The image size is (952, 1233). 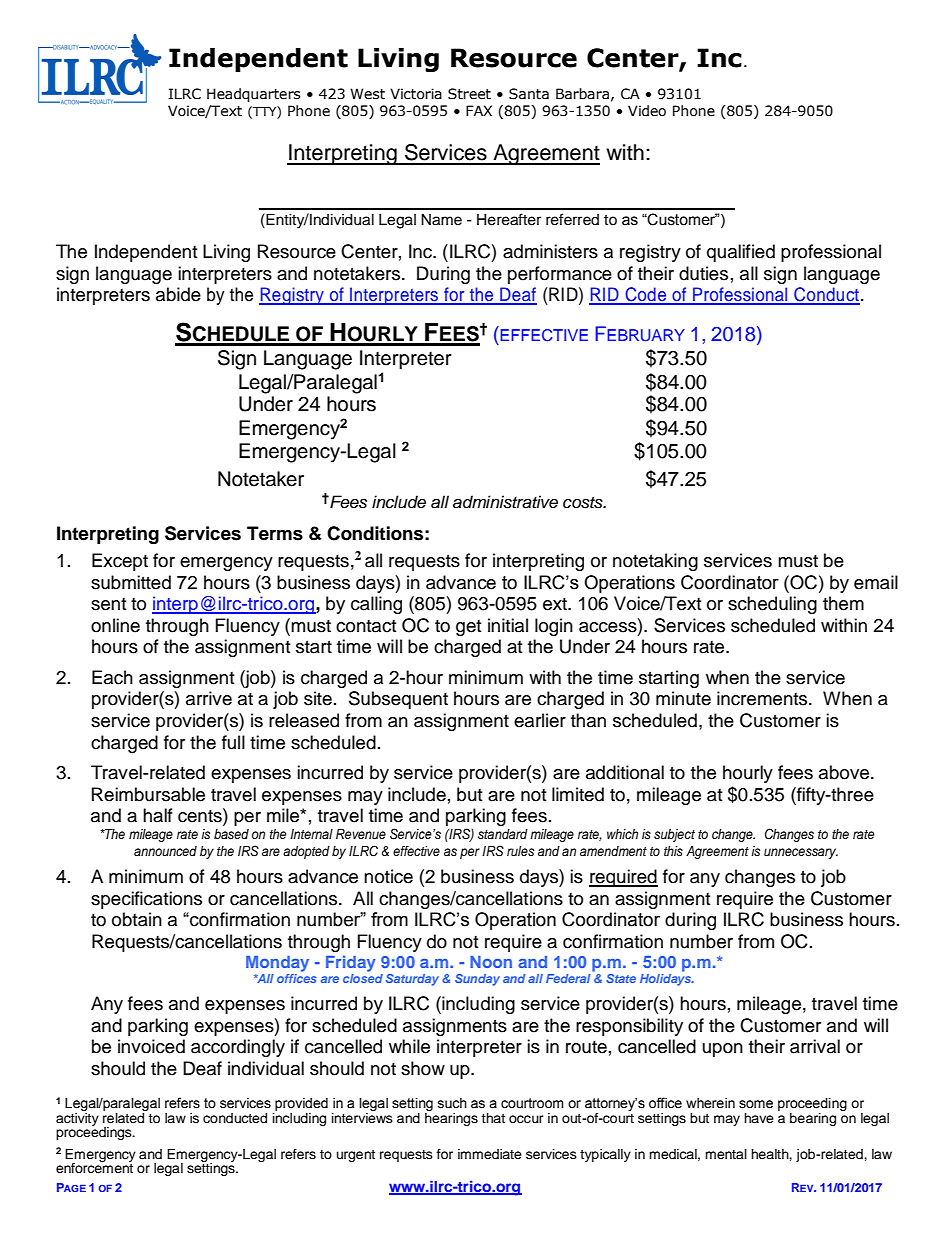 I want to click on FAX, so click(x=479, y=110).
